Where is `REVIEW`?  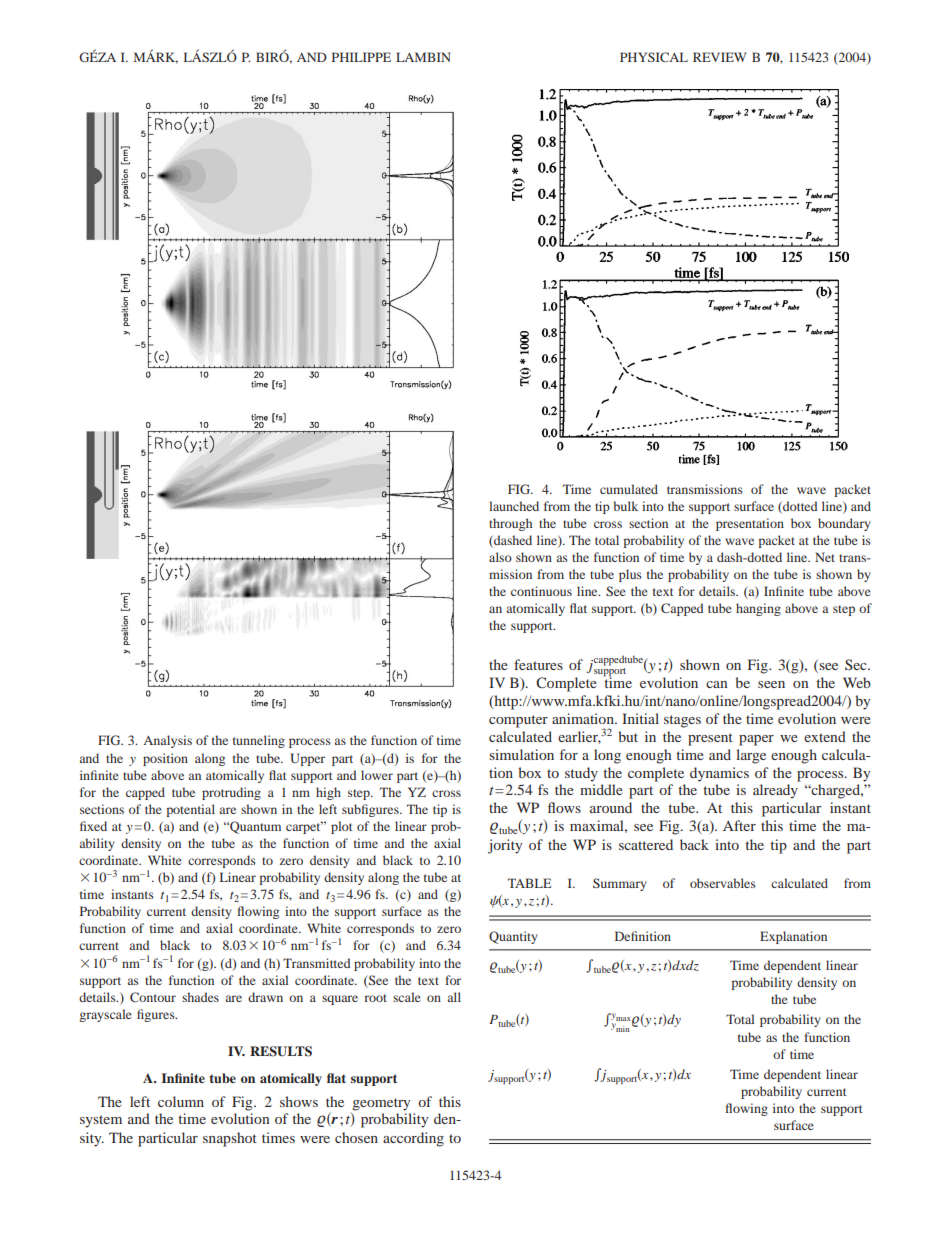 REVIEW is located at coordinates (719, 57).
